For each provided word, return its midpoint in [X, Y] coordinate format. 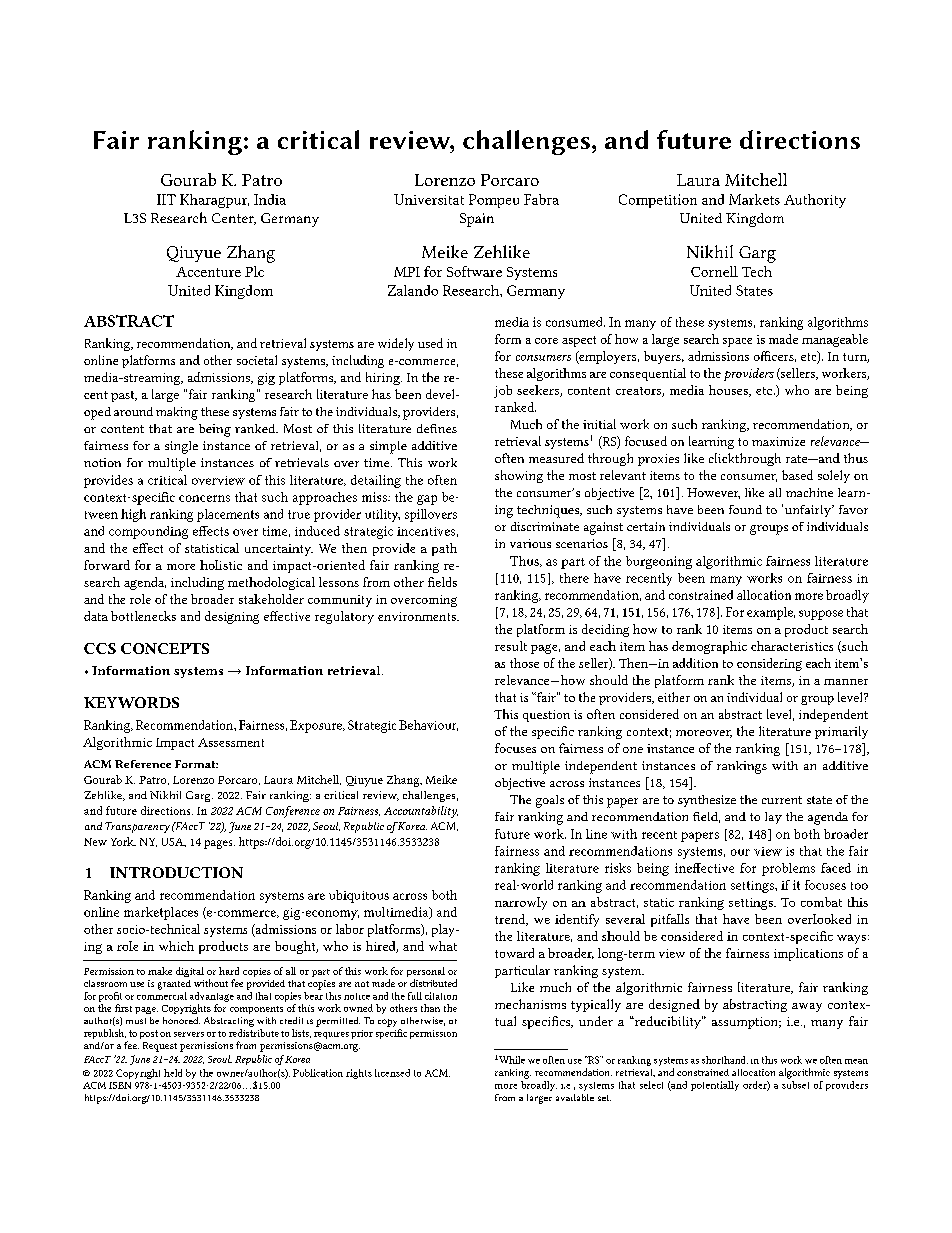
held [173, 1073]
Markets [754, 199]
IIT [166, 199]
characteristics [792, 646]
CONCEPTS [165, 648]
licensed [392, 1073]
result [511, 646]
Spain [477, 220]
